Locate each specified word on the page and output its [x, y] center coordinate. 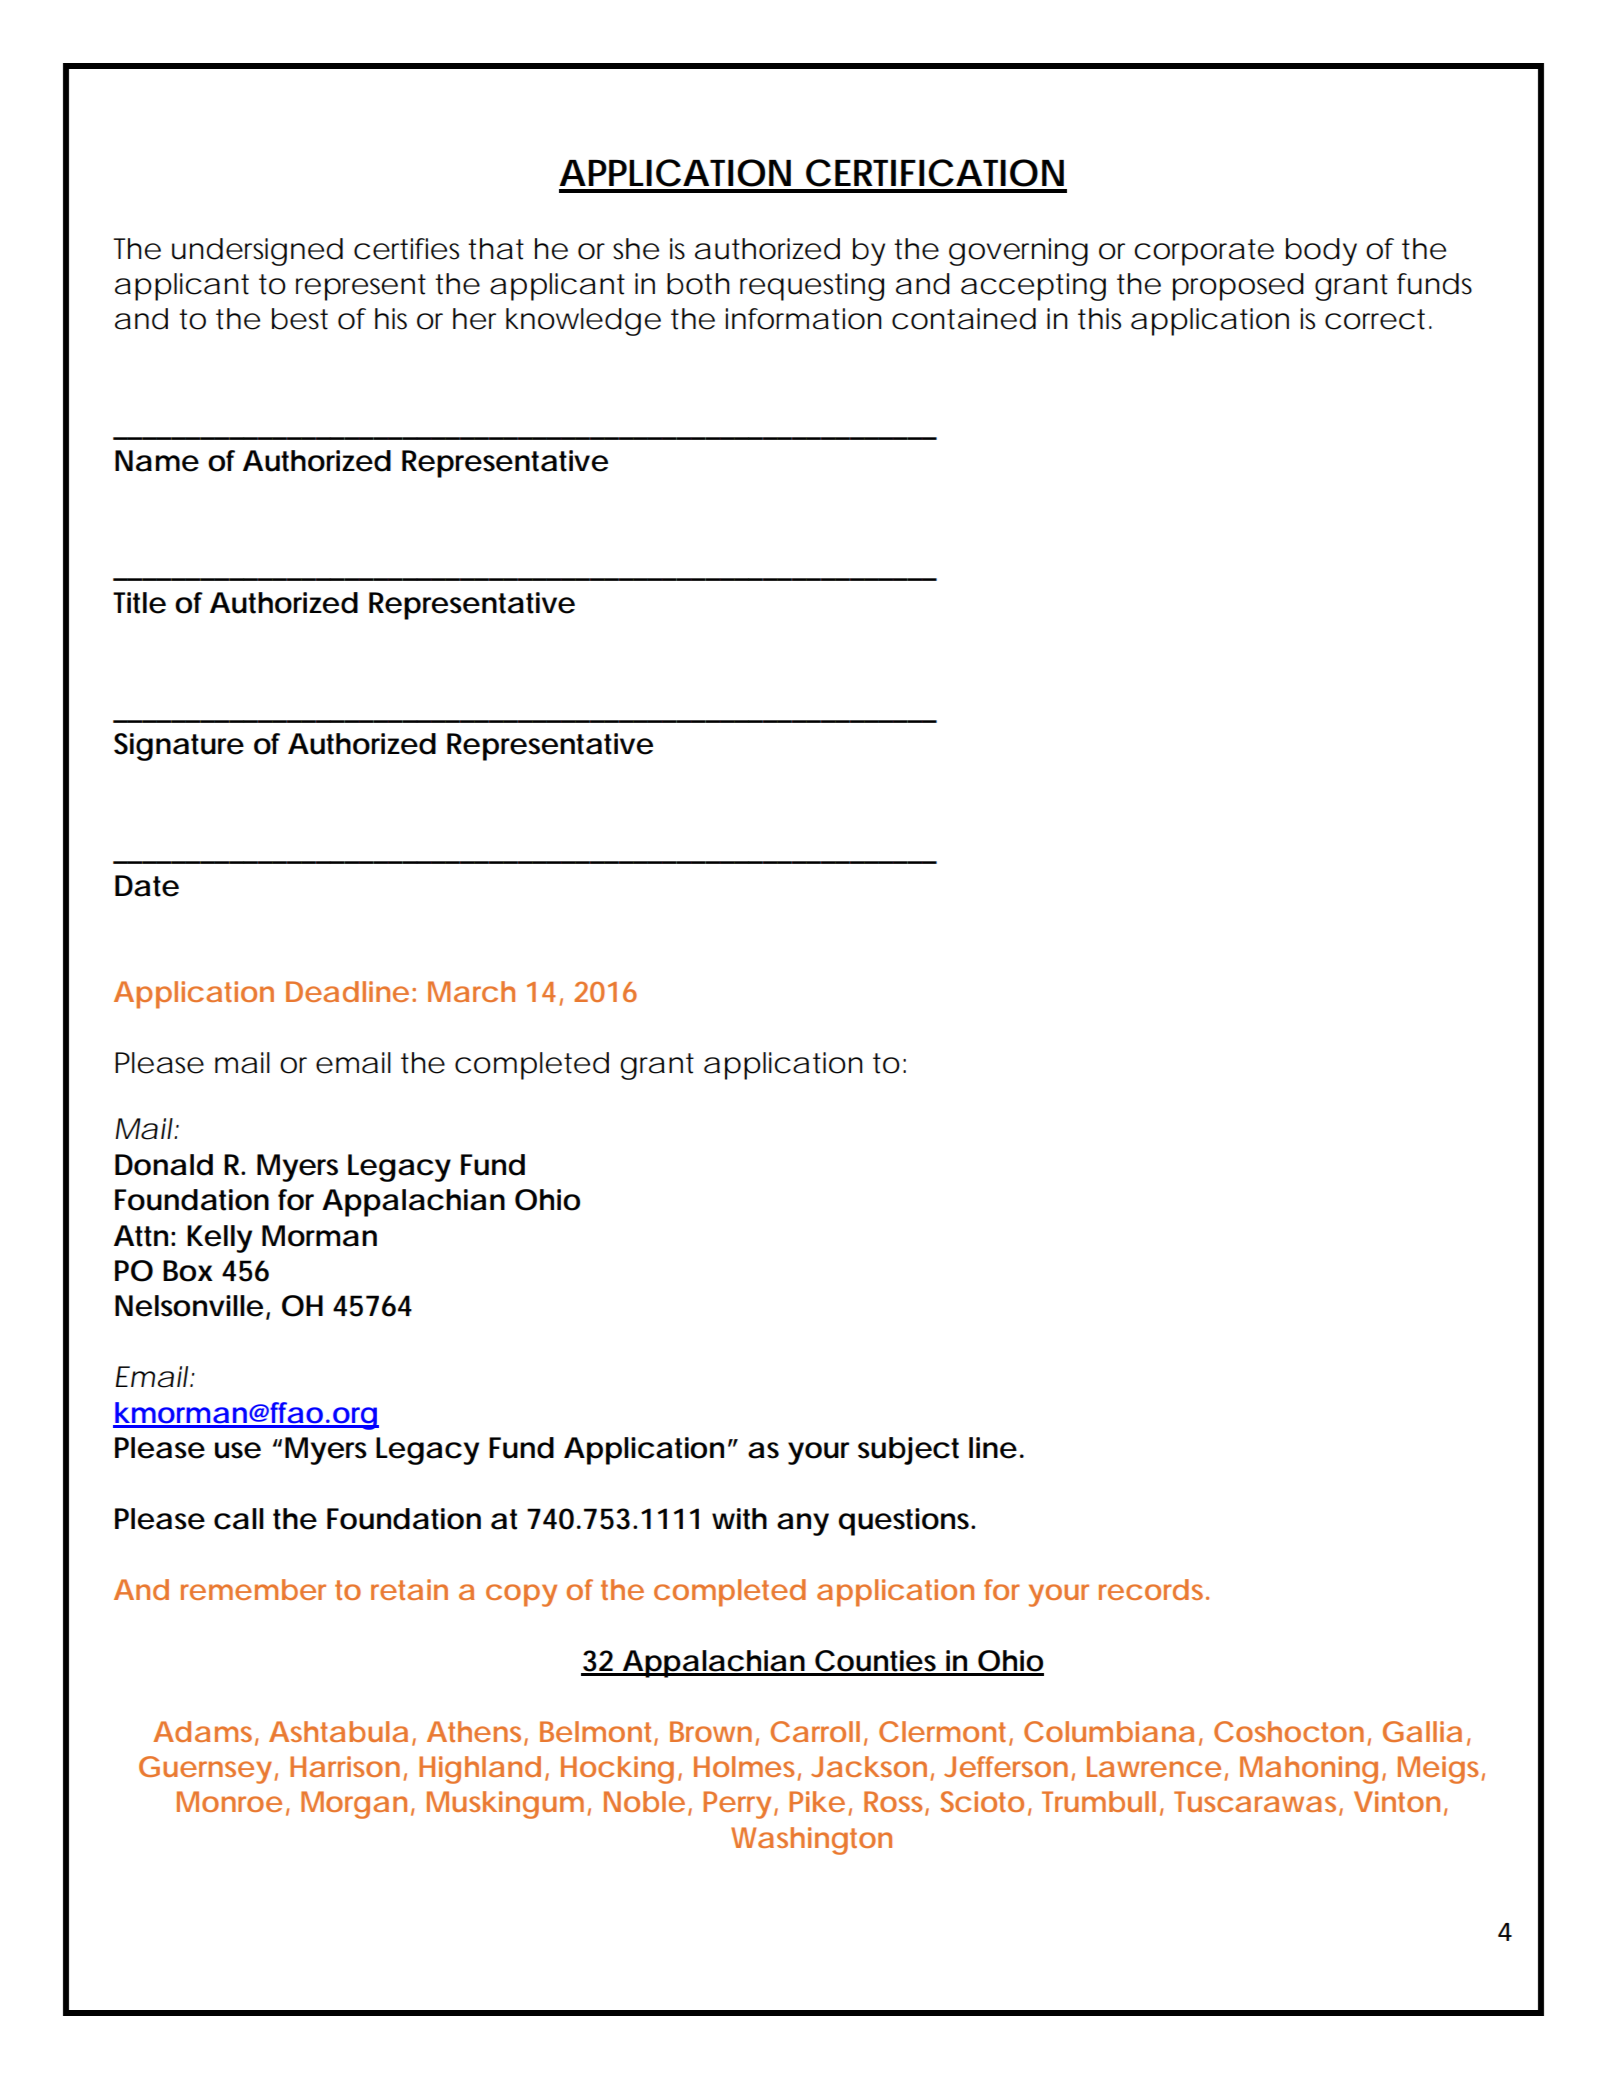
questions [906, 1522]
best [300, 319]
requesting [812, 287]
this [1099, 319]
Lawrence [1154, 1766]
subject [908, 1451]
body [1321, 252]
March [471, 991]
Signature [179, 747]
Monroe [229, 1801]
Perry [737, 1805]
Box [188, 1271]
